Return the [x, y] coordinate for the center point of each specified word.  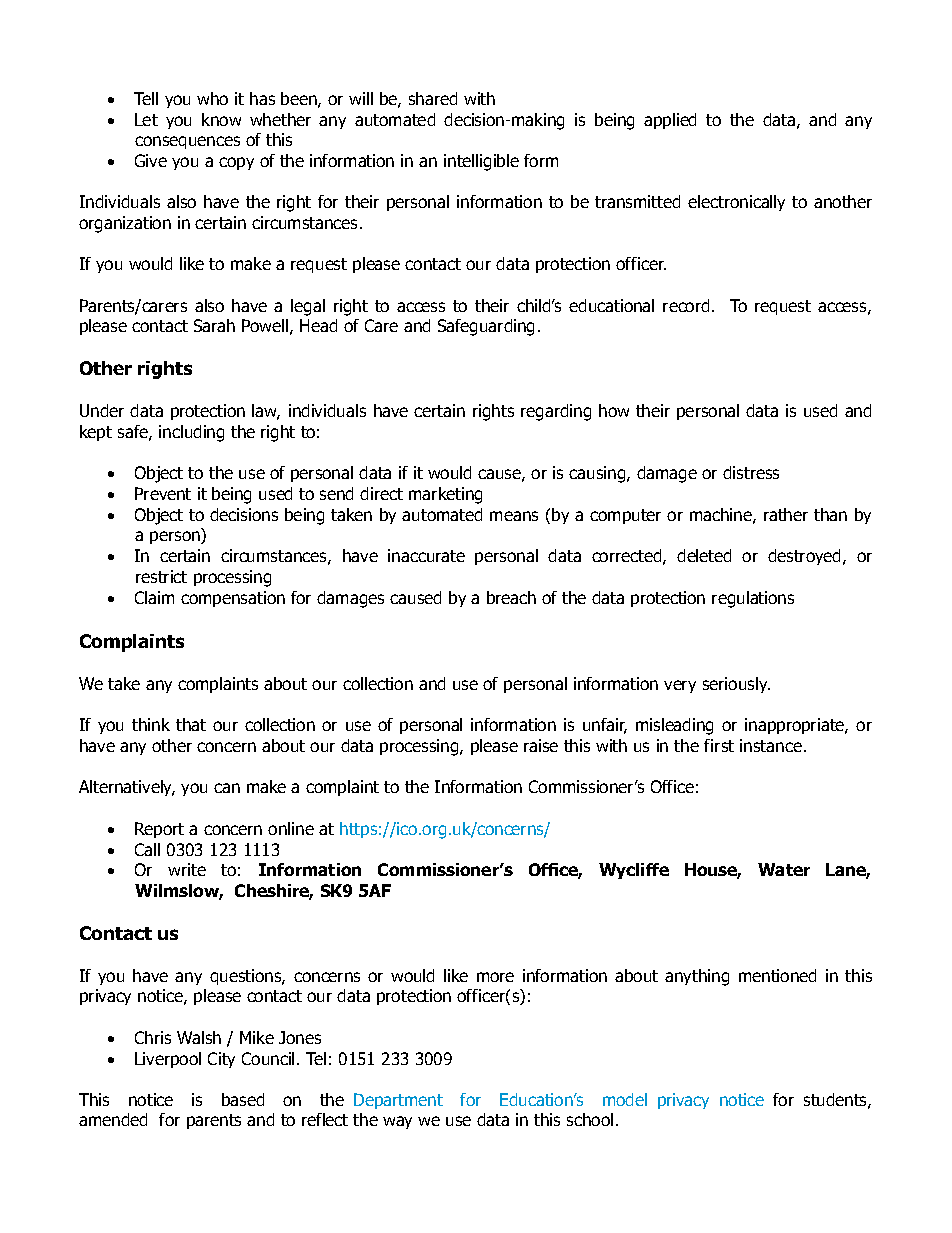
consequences [187, 142]
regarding [556, 412]
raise [541, 745]
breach [511, 597]
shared [433, 98]
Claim [154, 597]
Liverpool [168, 1060]
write [187, 869]
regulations [753, 599]
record [686, 305]
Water [784, 869]
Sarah [214, 325]
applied [670, 121]
